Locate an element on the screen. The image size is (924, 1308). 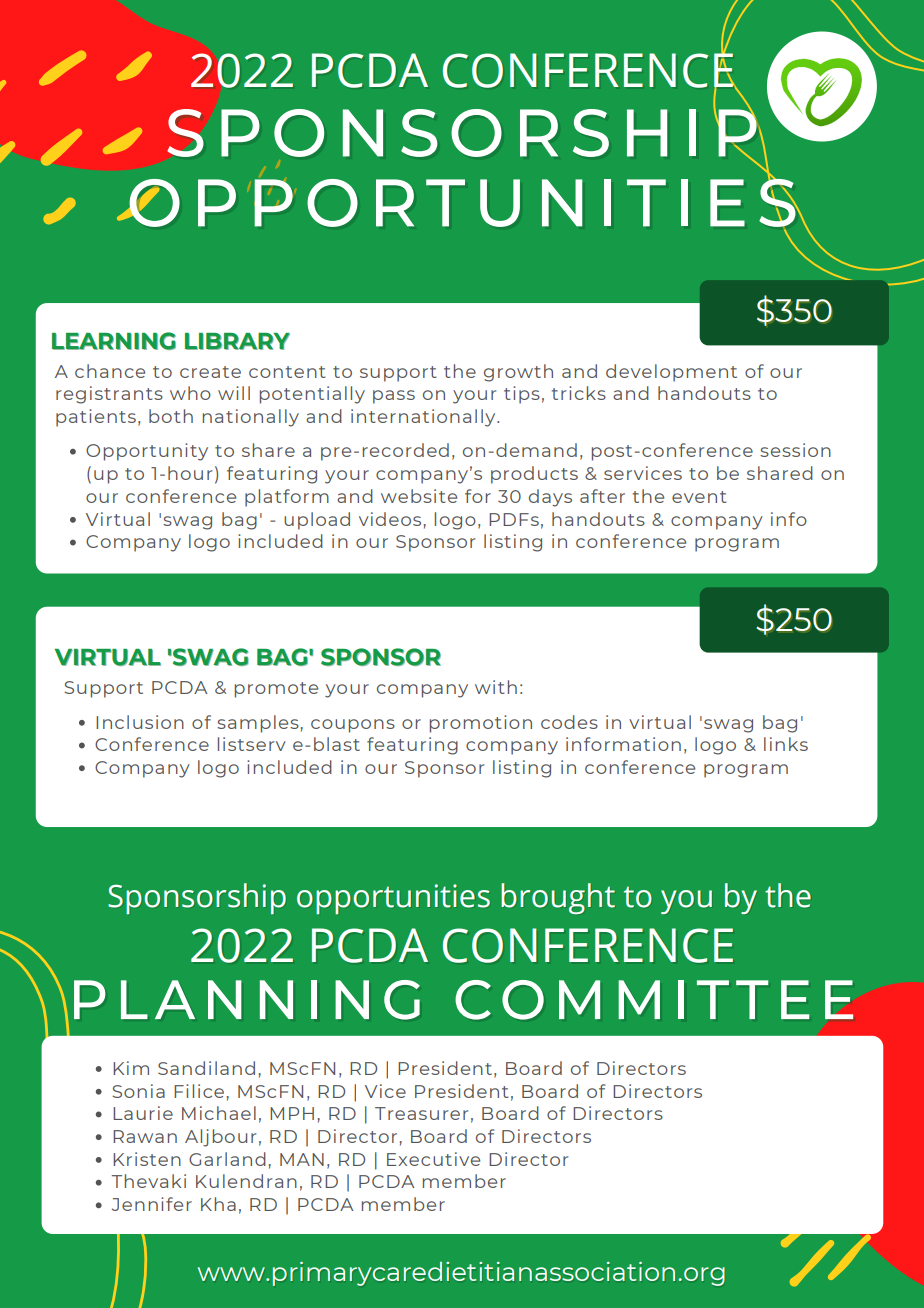
Kristen is located at coordinates (147, 1159).
